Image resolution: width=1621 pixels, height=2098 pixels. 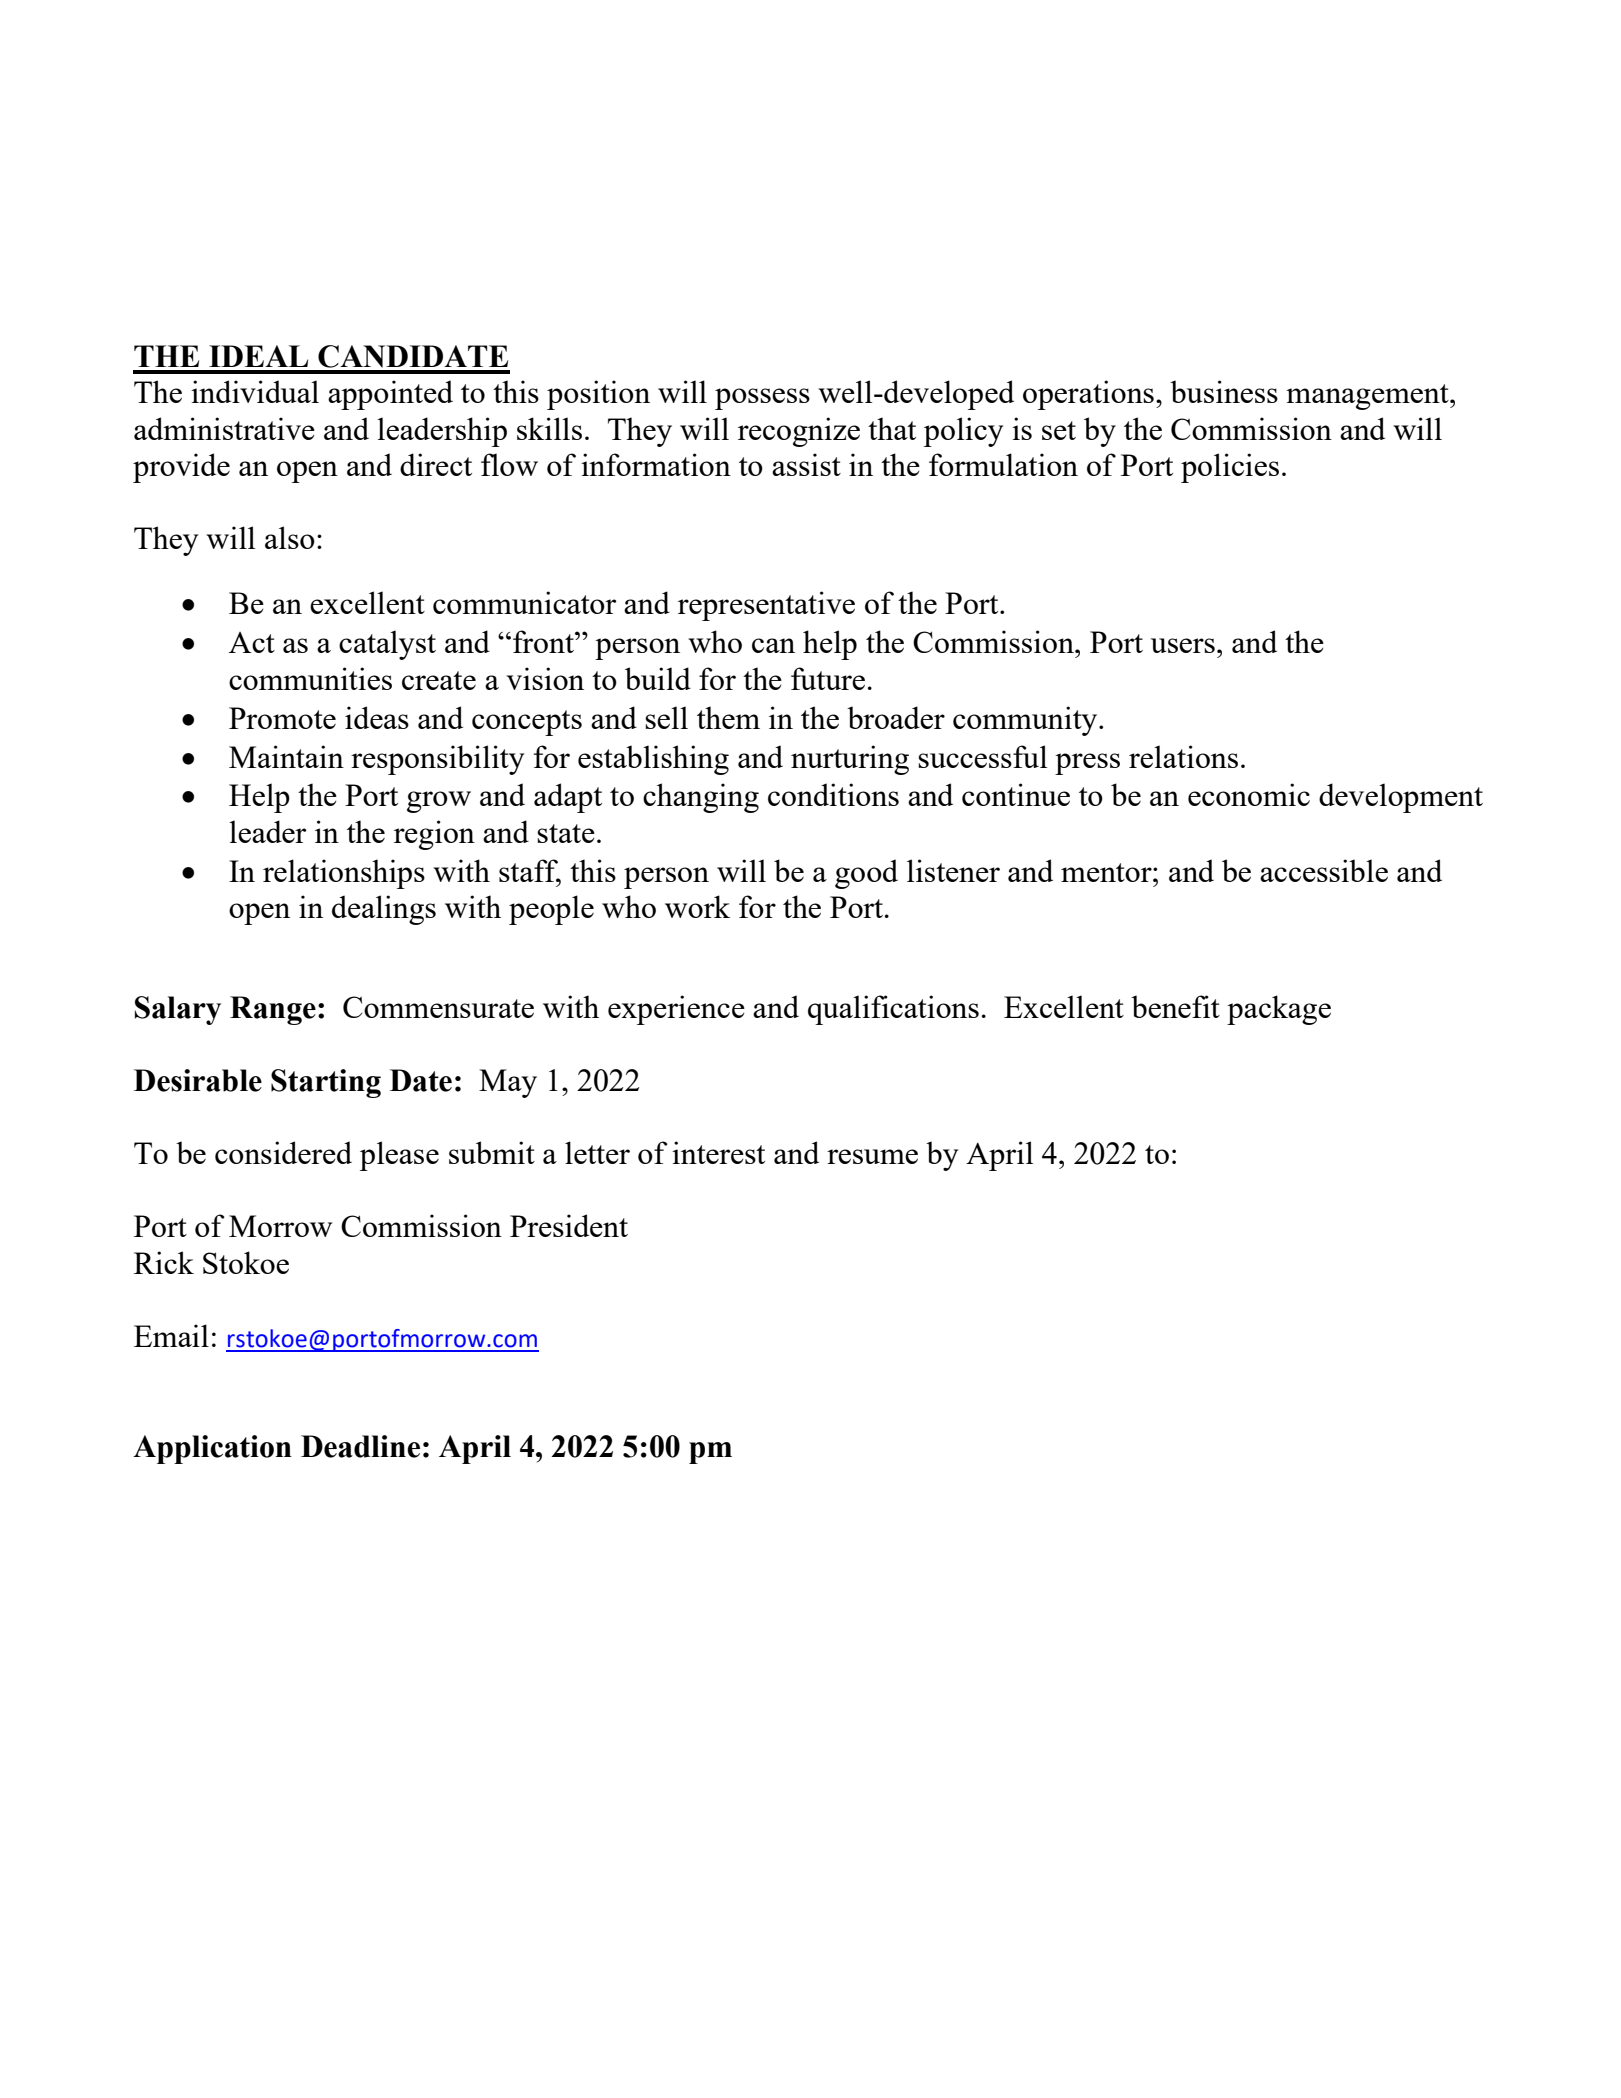 What do you see at coordinates (360, 1446) in the screenshot?
I see `Deadline` at bounding box center [360, 1446].
